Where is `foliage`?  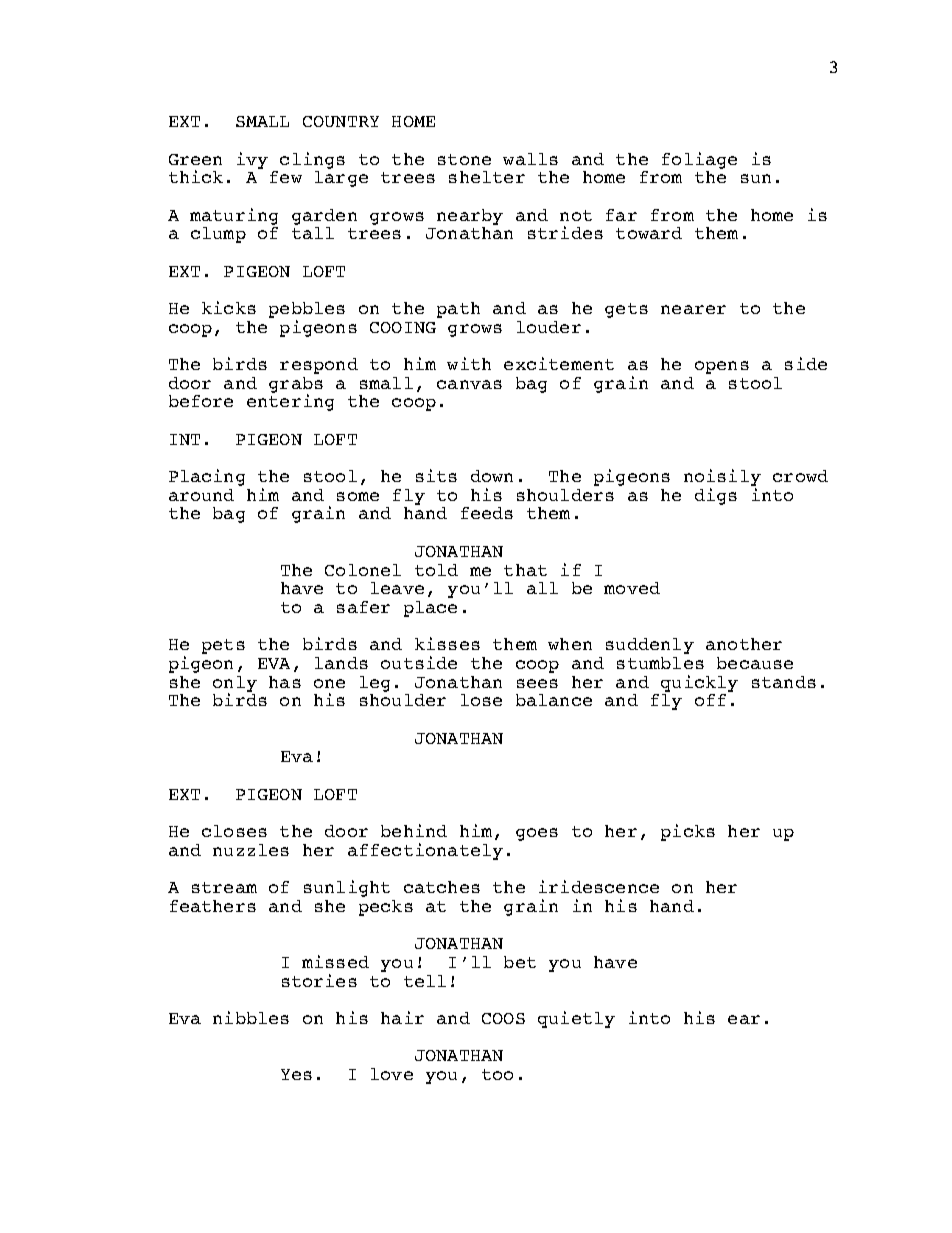 foliage is located at coordinates (699, 160).
